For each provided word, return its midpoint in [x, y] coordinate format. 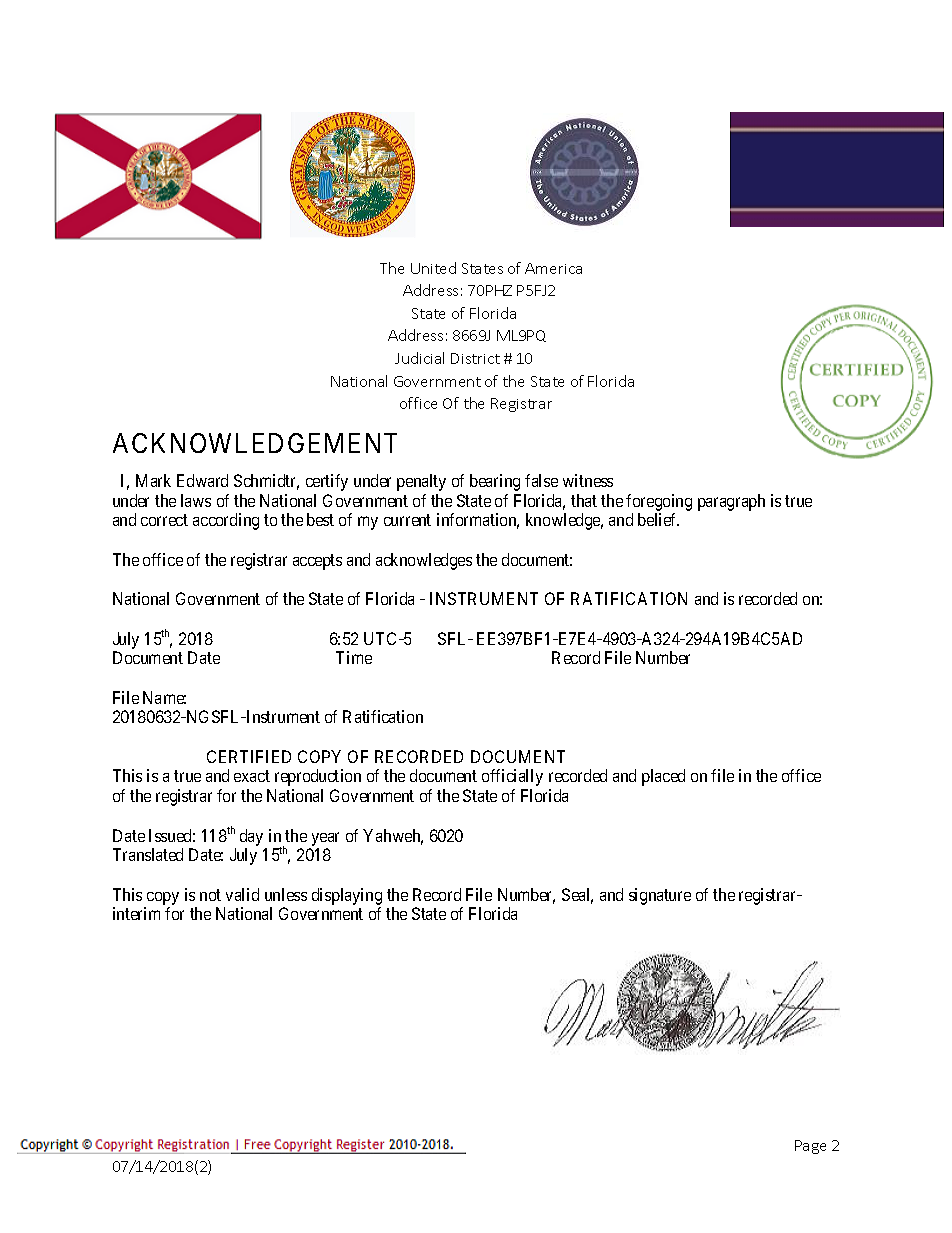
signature [660, 896]
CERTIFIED [249, 756]
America [553, 268]
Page [810, 1147]
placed [663, 777]
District [475, 358]
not [210, 895]
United [433, 268]
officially [512, 777]
